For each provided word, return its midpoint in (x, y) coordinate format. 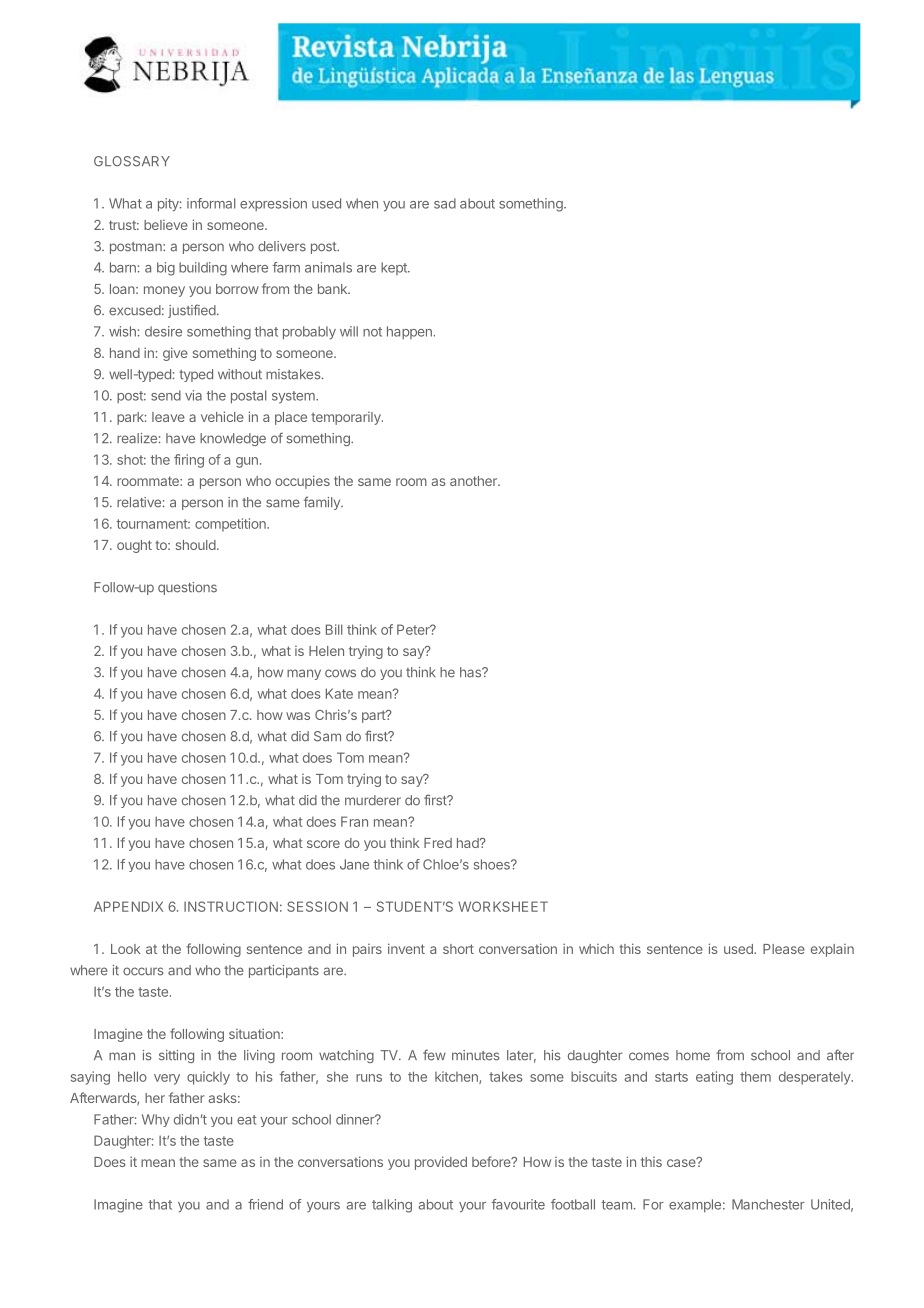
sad (445, 203)
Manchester (768, 1204)
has (471, 672)
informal (211, 203)
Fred (438, 843)
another (474, 481)
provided (441, 1163)
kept (395, 268)
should (196, 545)
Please (784, 949)
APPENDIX (128, 906)
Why (156, 1120)
